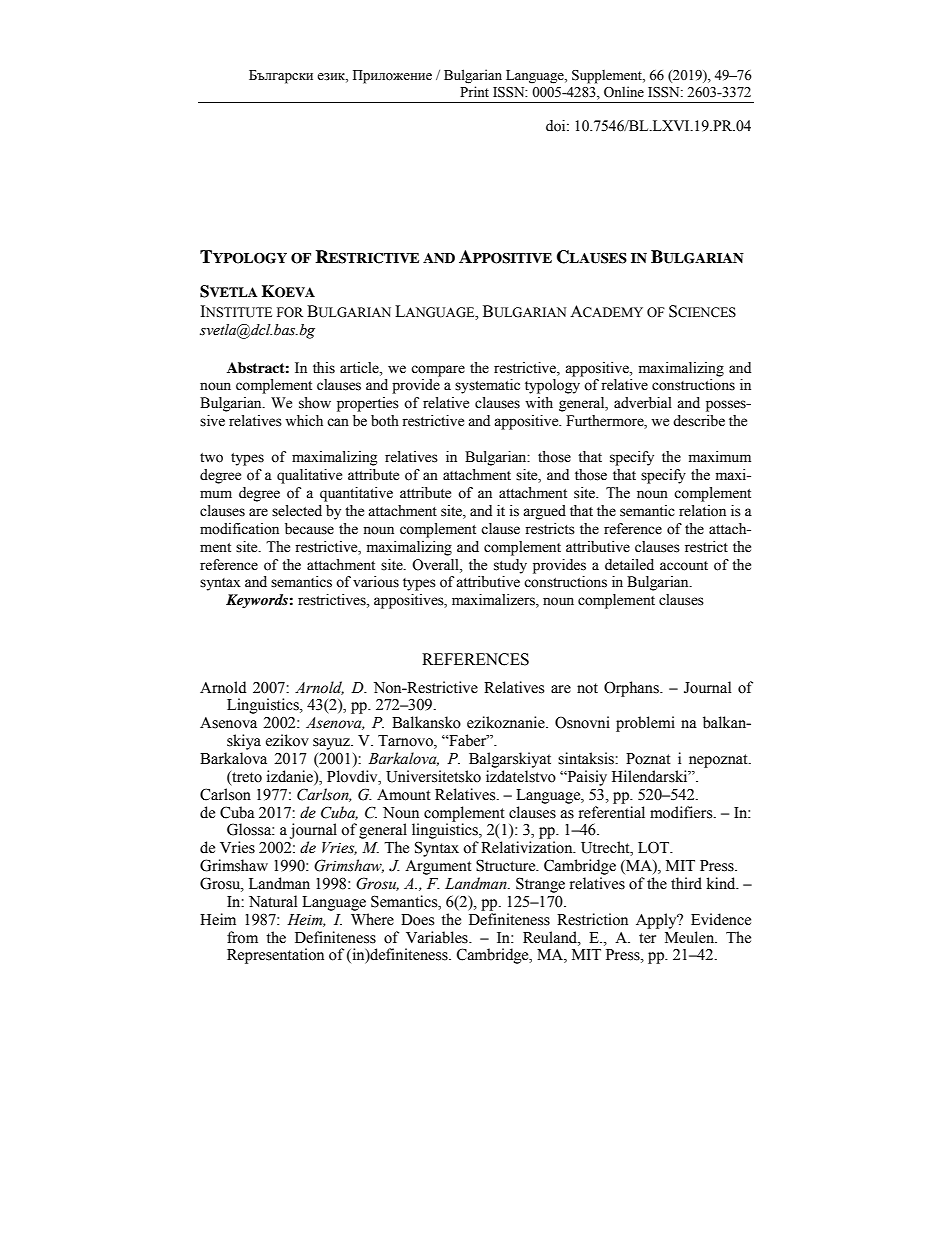 Image resolution: width=952 pixels, height=1233 pixels. What do you see at coordinates (487, 386) in the document?
I see `systematic` at bounding box center [487, 386].
